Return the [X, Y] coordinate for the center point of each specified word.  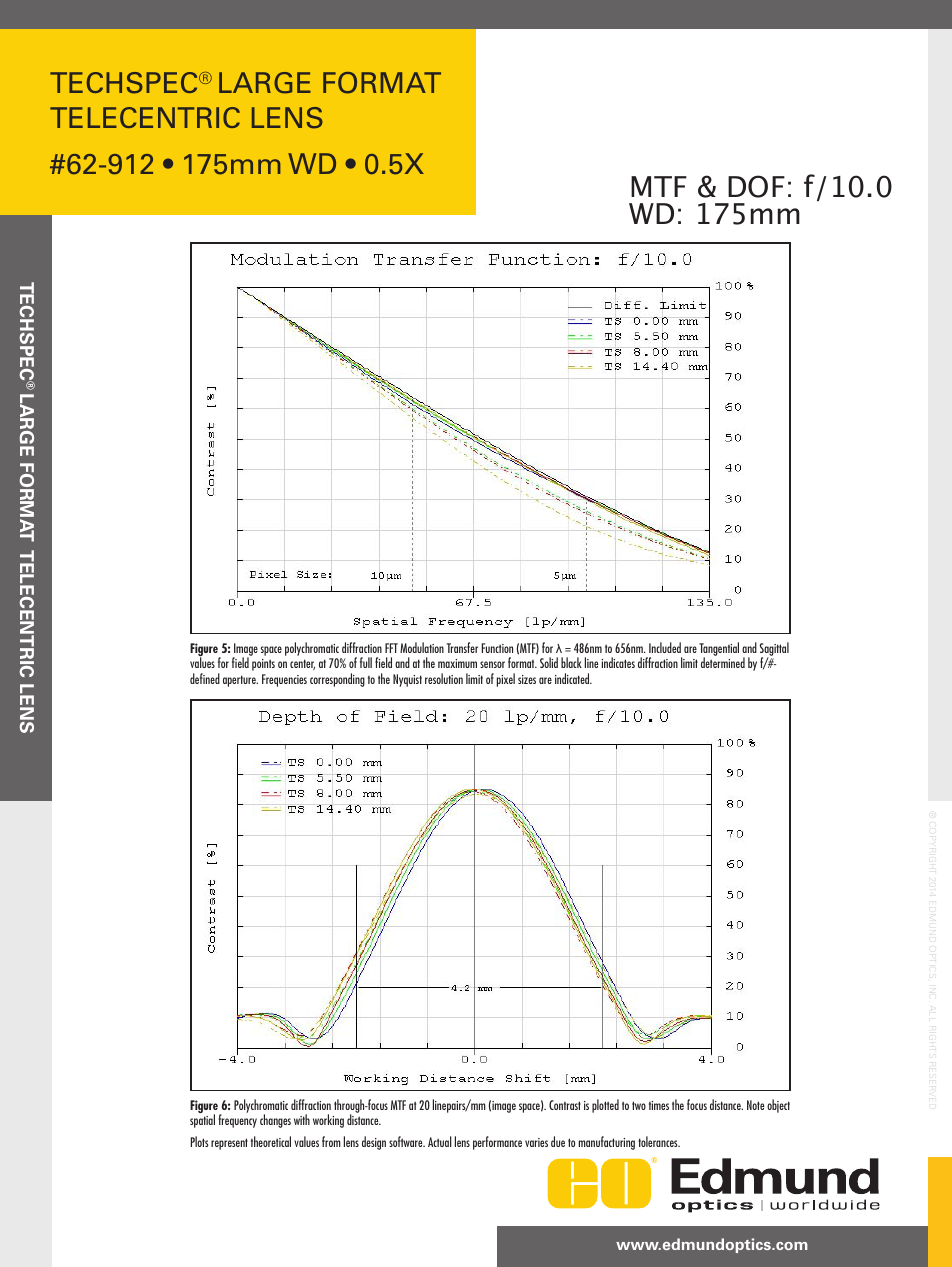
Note [755, 1105]
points [263, 665]
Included [665, 647]
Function [497, 648]
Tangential [719, 650]
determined [723, 662]
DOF [756, 186]
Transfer [462, 647]
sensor [492, 664]
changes [275, 1121]
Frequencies [284, 680]
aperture [240, 681]
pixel [506, 680]
